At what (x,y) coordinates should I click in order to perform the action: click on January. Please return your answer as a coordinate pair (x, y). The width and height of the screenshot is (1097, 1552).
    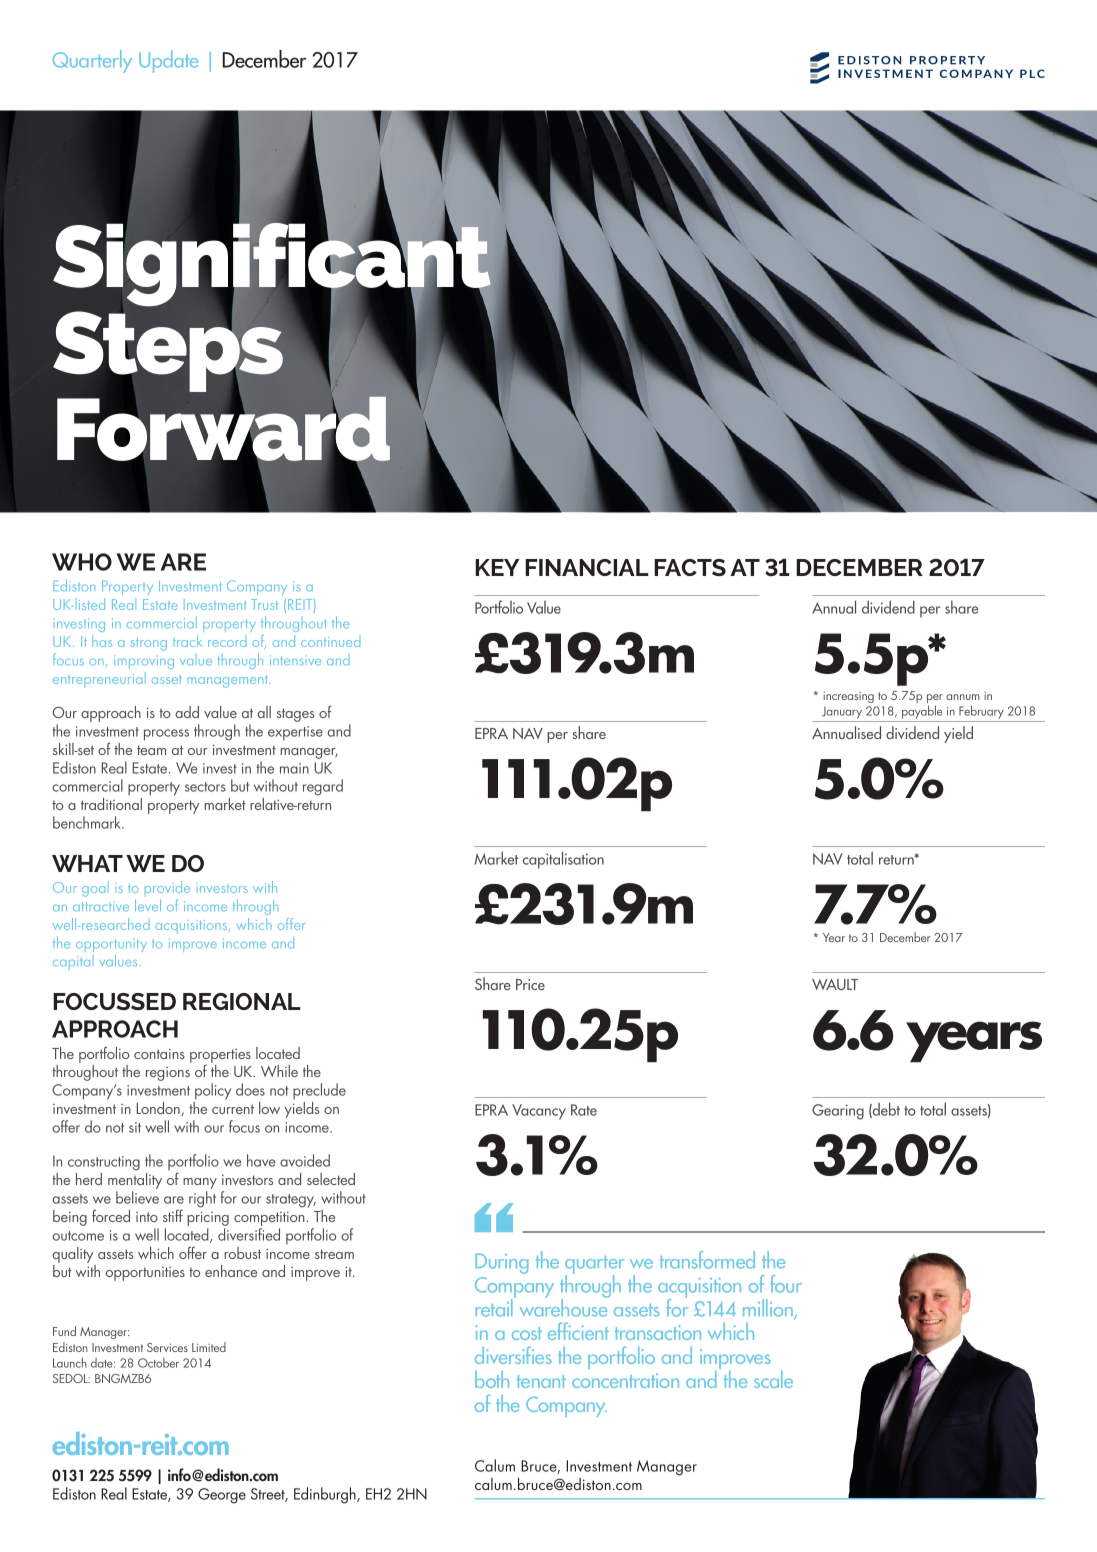
    Looking at the image, I should click on (842, 714).
